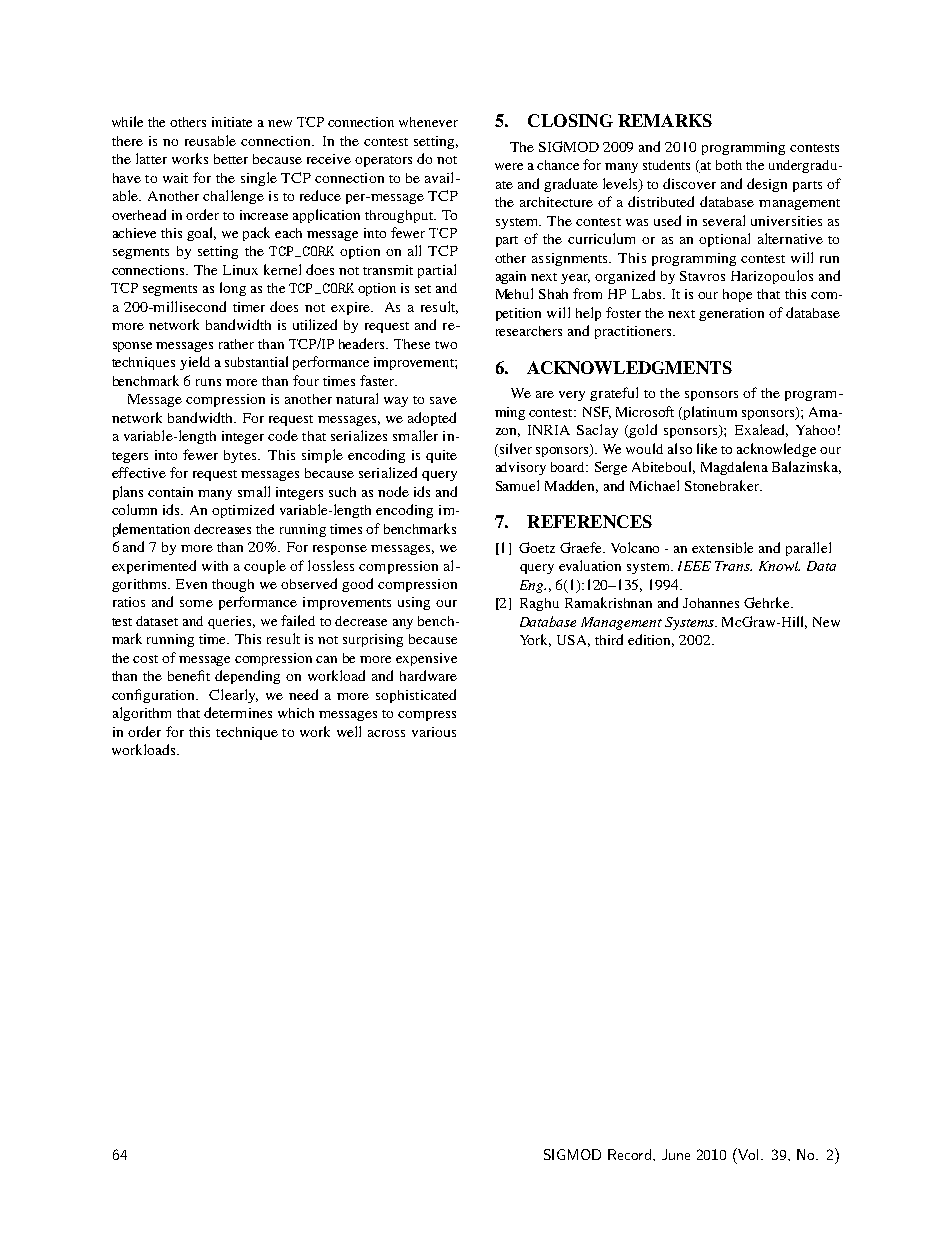  Describe the element at coordinates (238, 712) in the image. I see `determines` at that location.
